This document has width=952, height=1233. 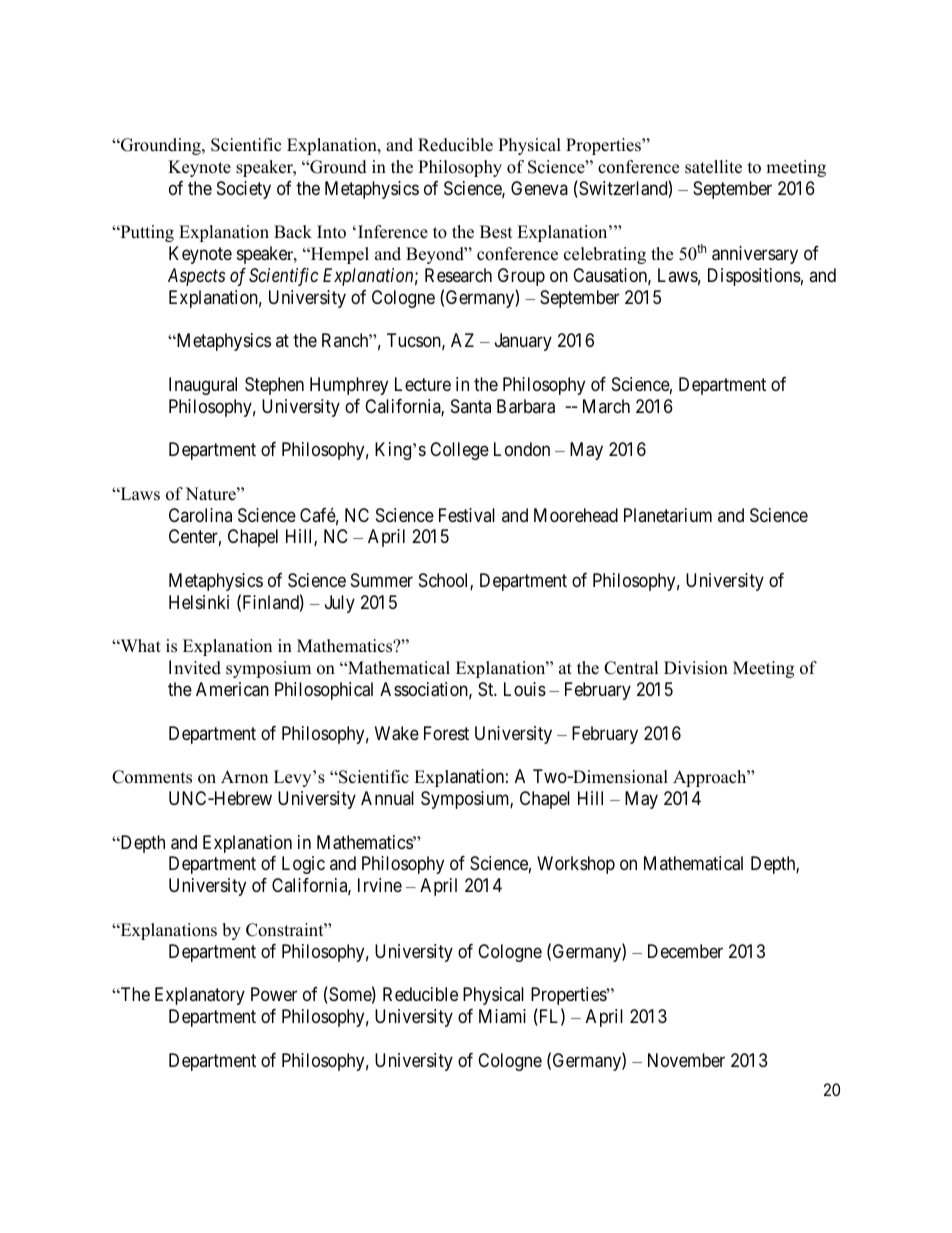 I want to click on Division, so click(x=696, y=668).
